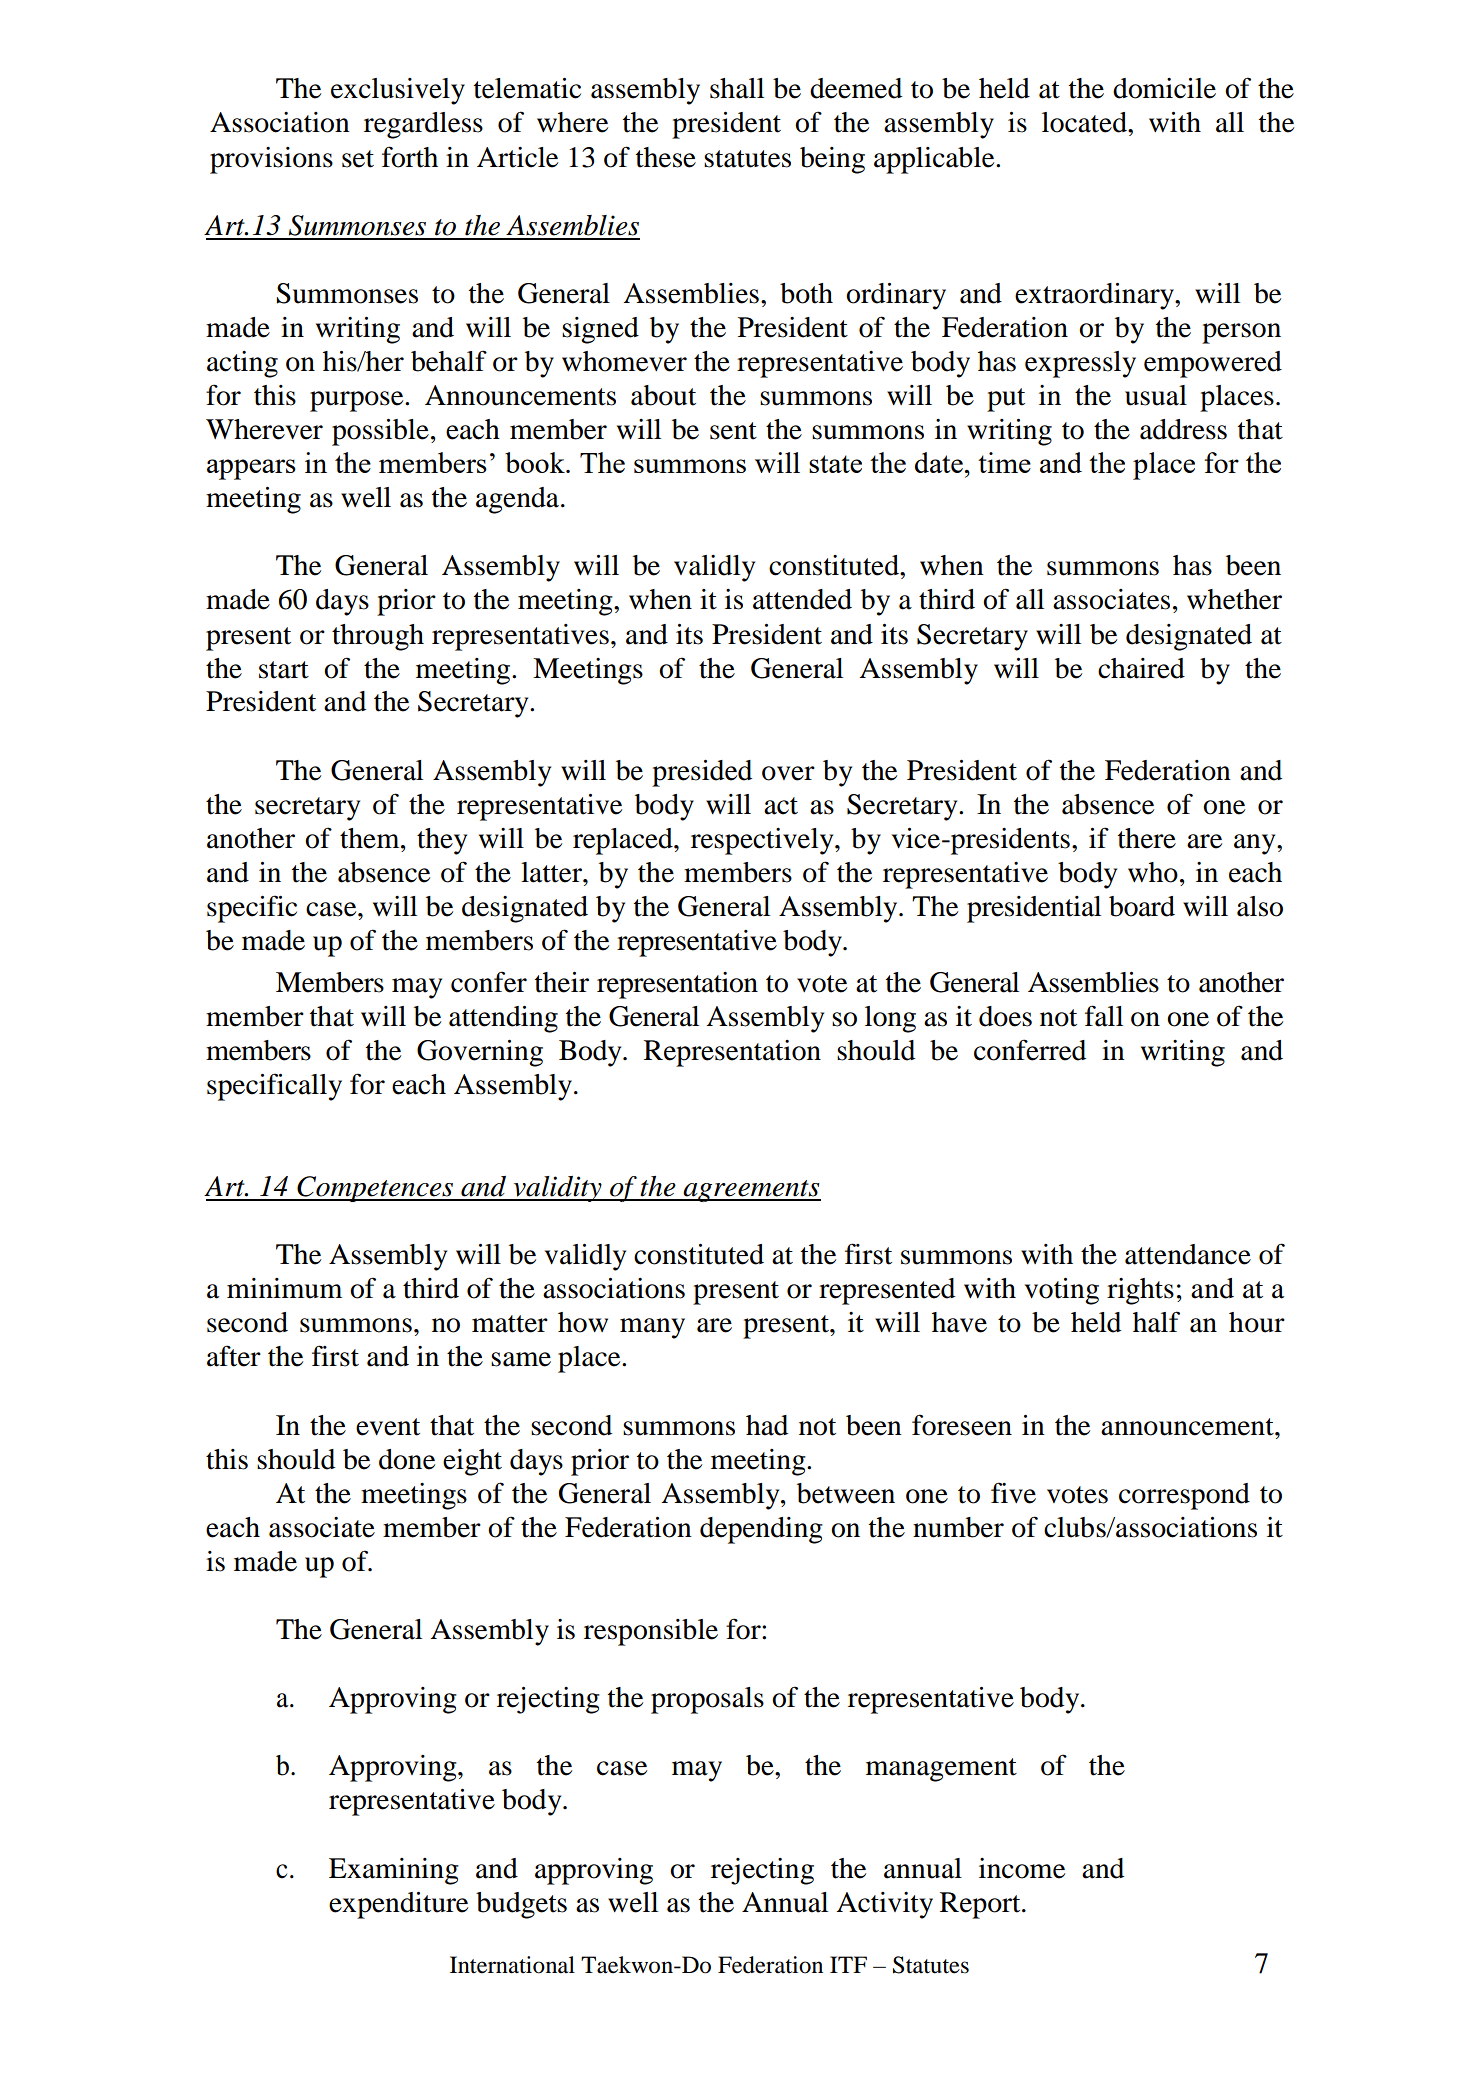 The width and height of the screenshot is (1469, 2079). Describe the element at coordinates (358, 159) in the screenshot. I see `set` at that location.
